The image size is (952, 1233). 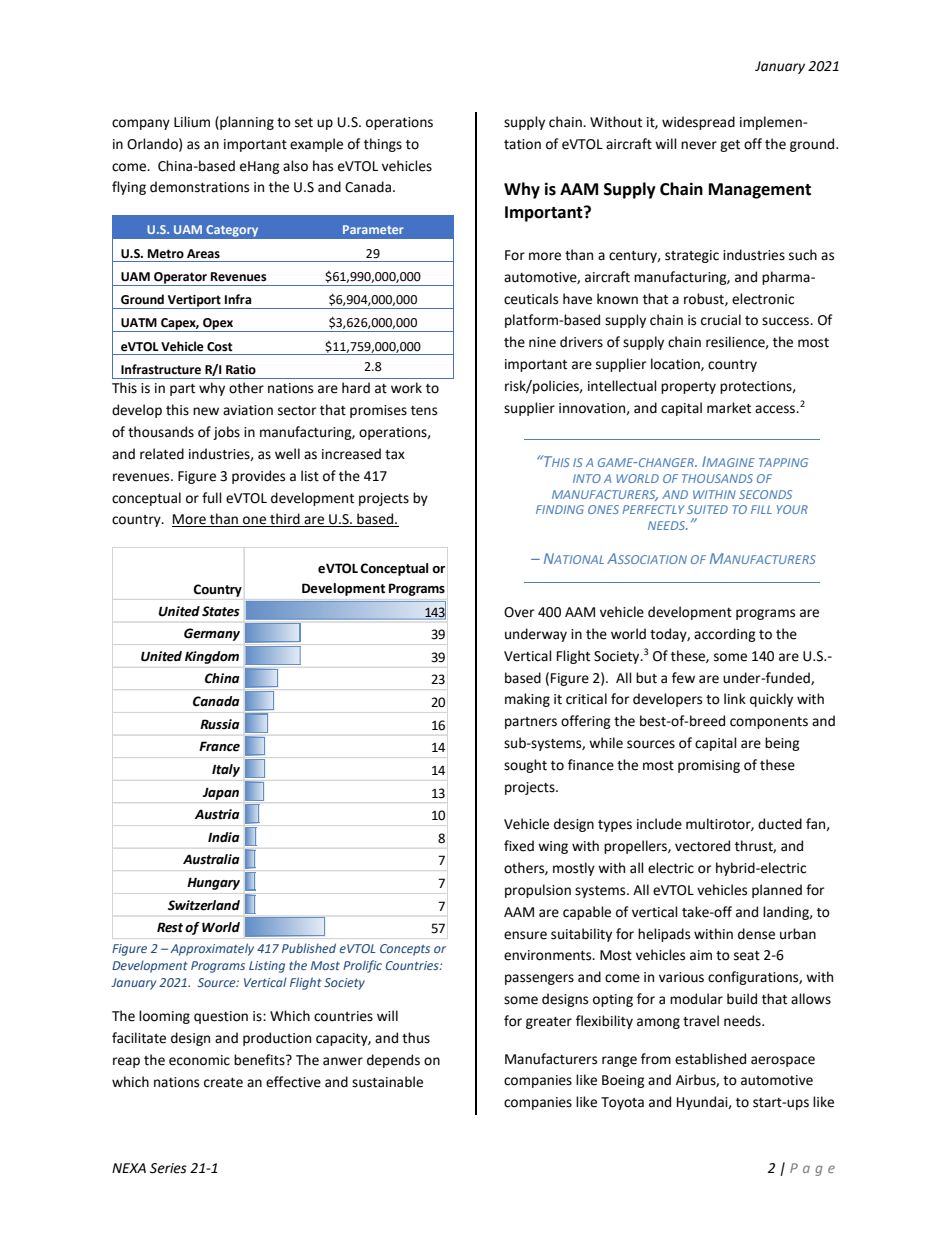 What do you see at coordinates (730, 146) in the document?
I see `get` at bounding box center [730, 146].
